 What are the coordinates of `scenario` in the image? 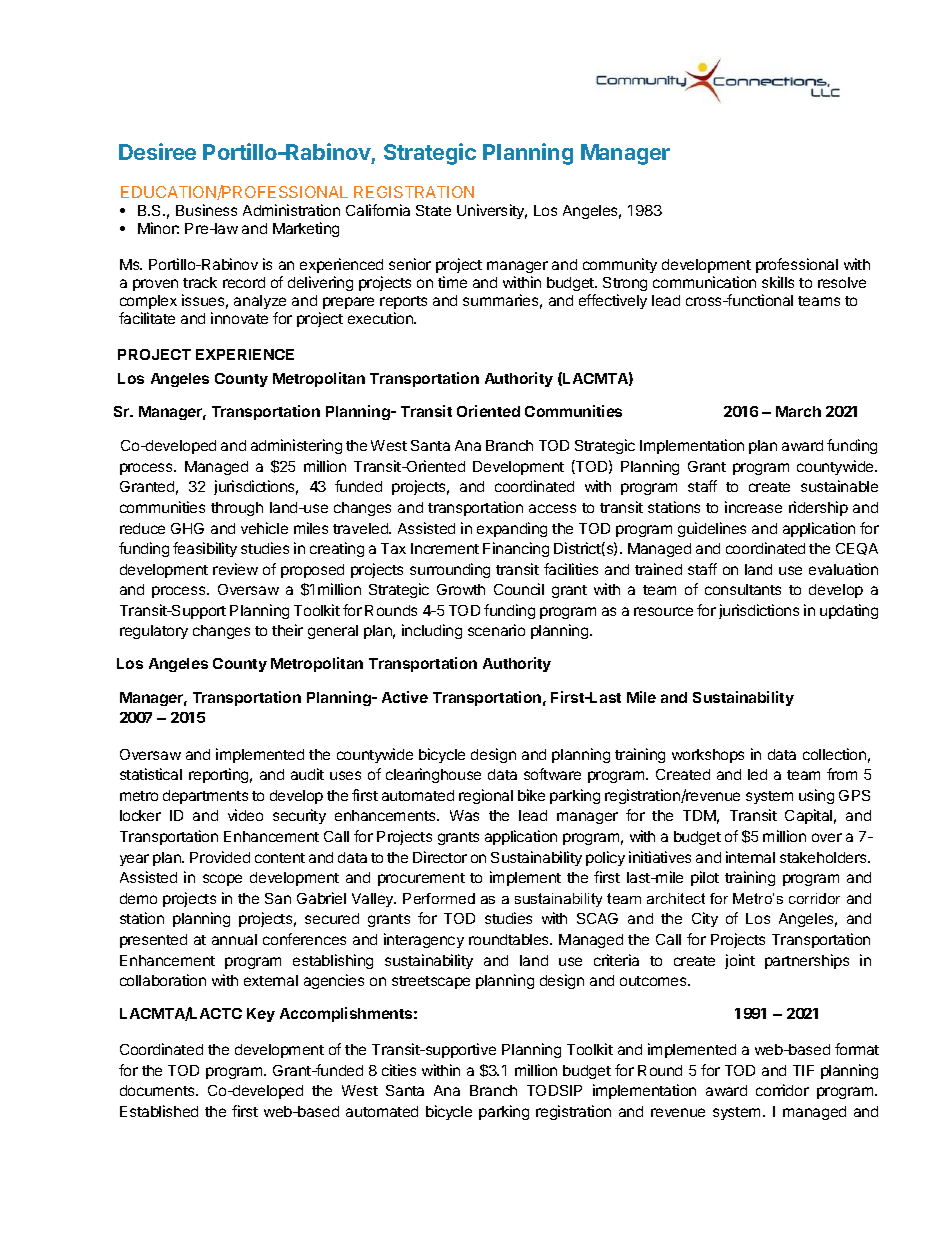 It's located at (496, 630).
